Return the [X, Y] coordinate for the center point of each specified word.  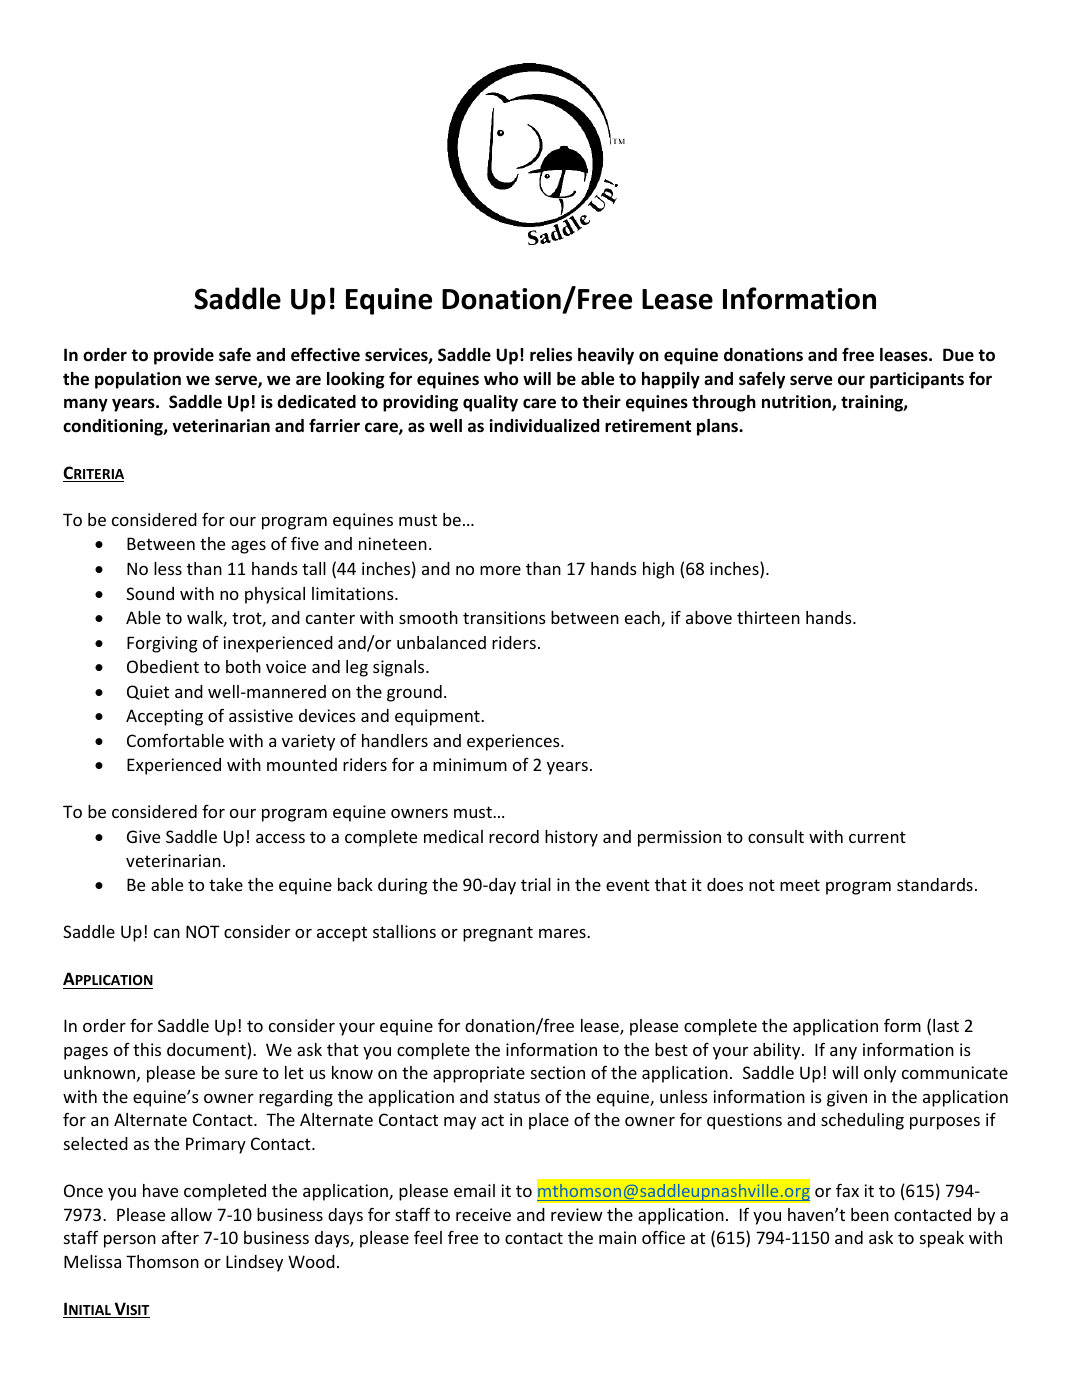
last [946, 1025]
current [877, 837]
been [870, 1214]
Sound [150, 593]
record [514, 836]
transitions [504, 617]
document [206, 1049]
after [180, 1237]
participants [917, 380]
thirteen [768, 617]
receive [483, 1214]
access [280, 838]
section [558, 1072]
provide [184, 356]
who [501, 379]
